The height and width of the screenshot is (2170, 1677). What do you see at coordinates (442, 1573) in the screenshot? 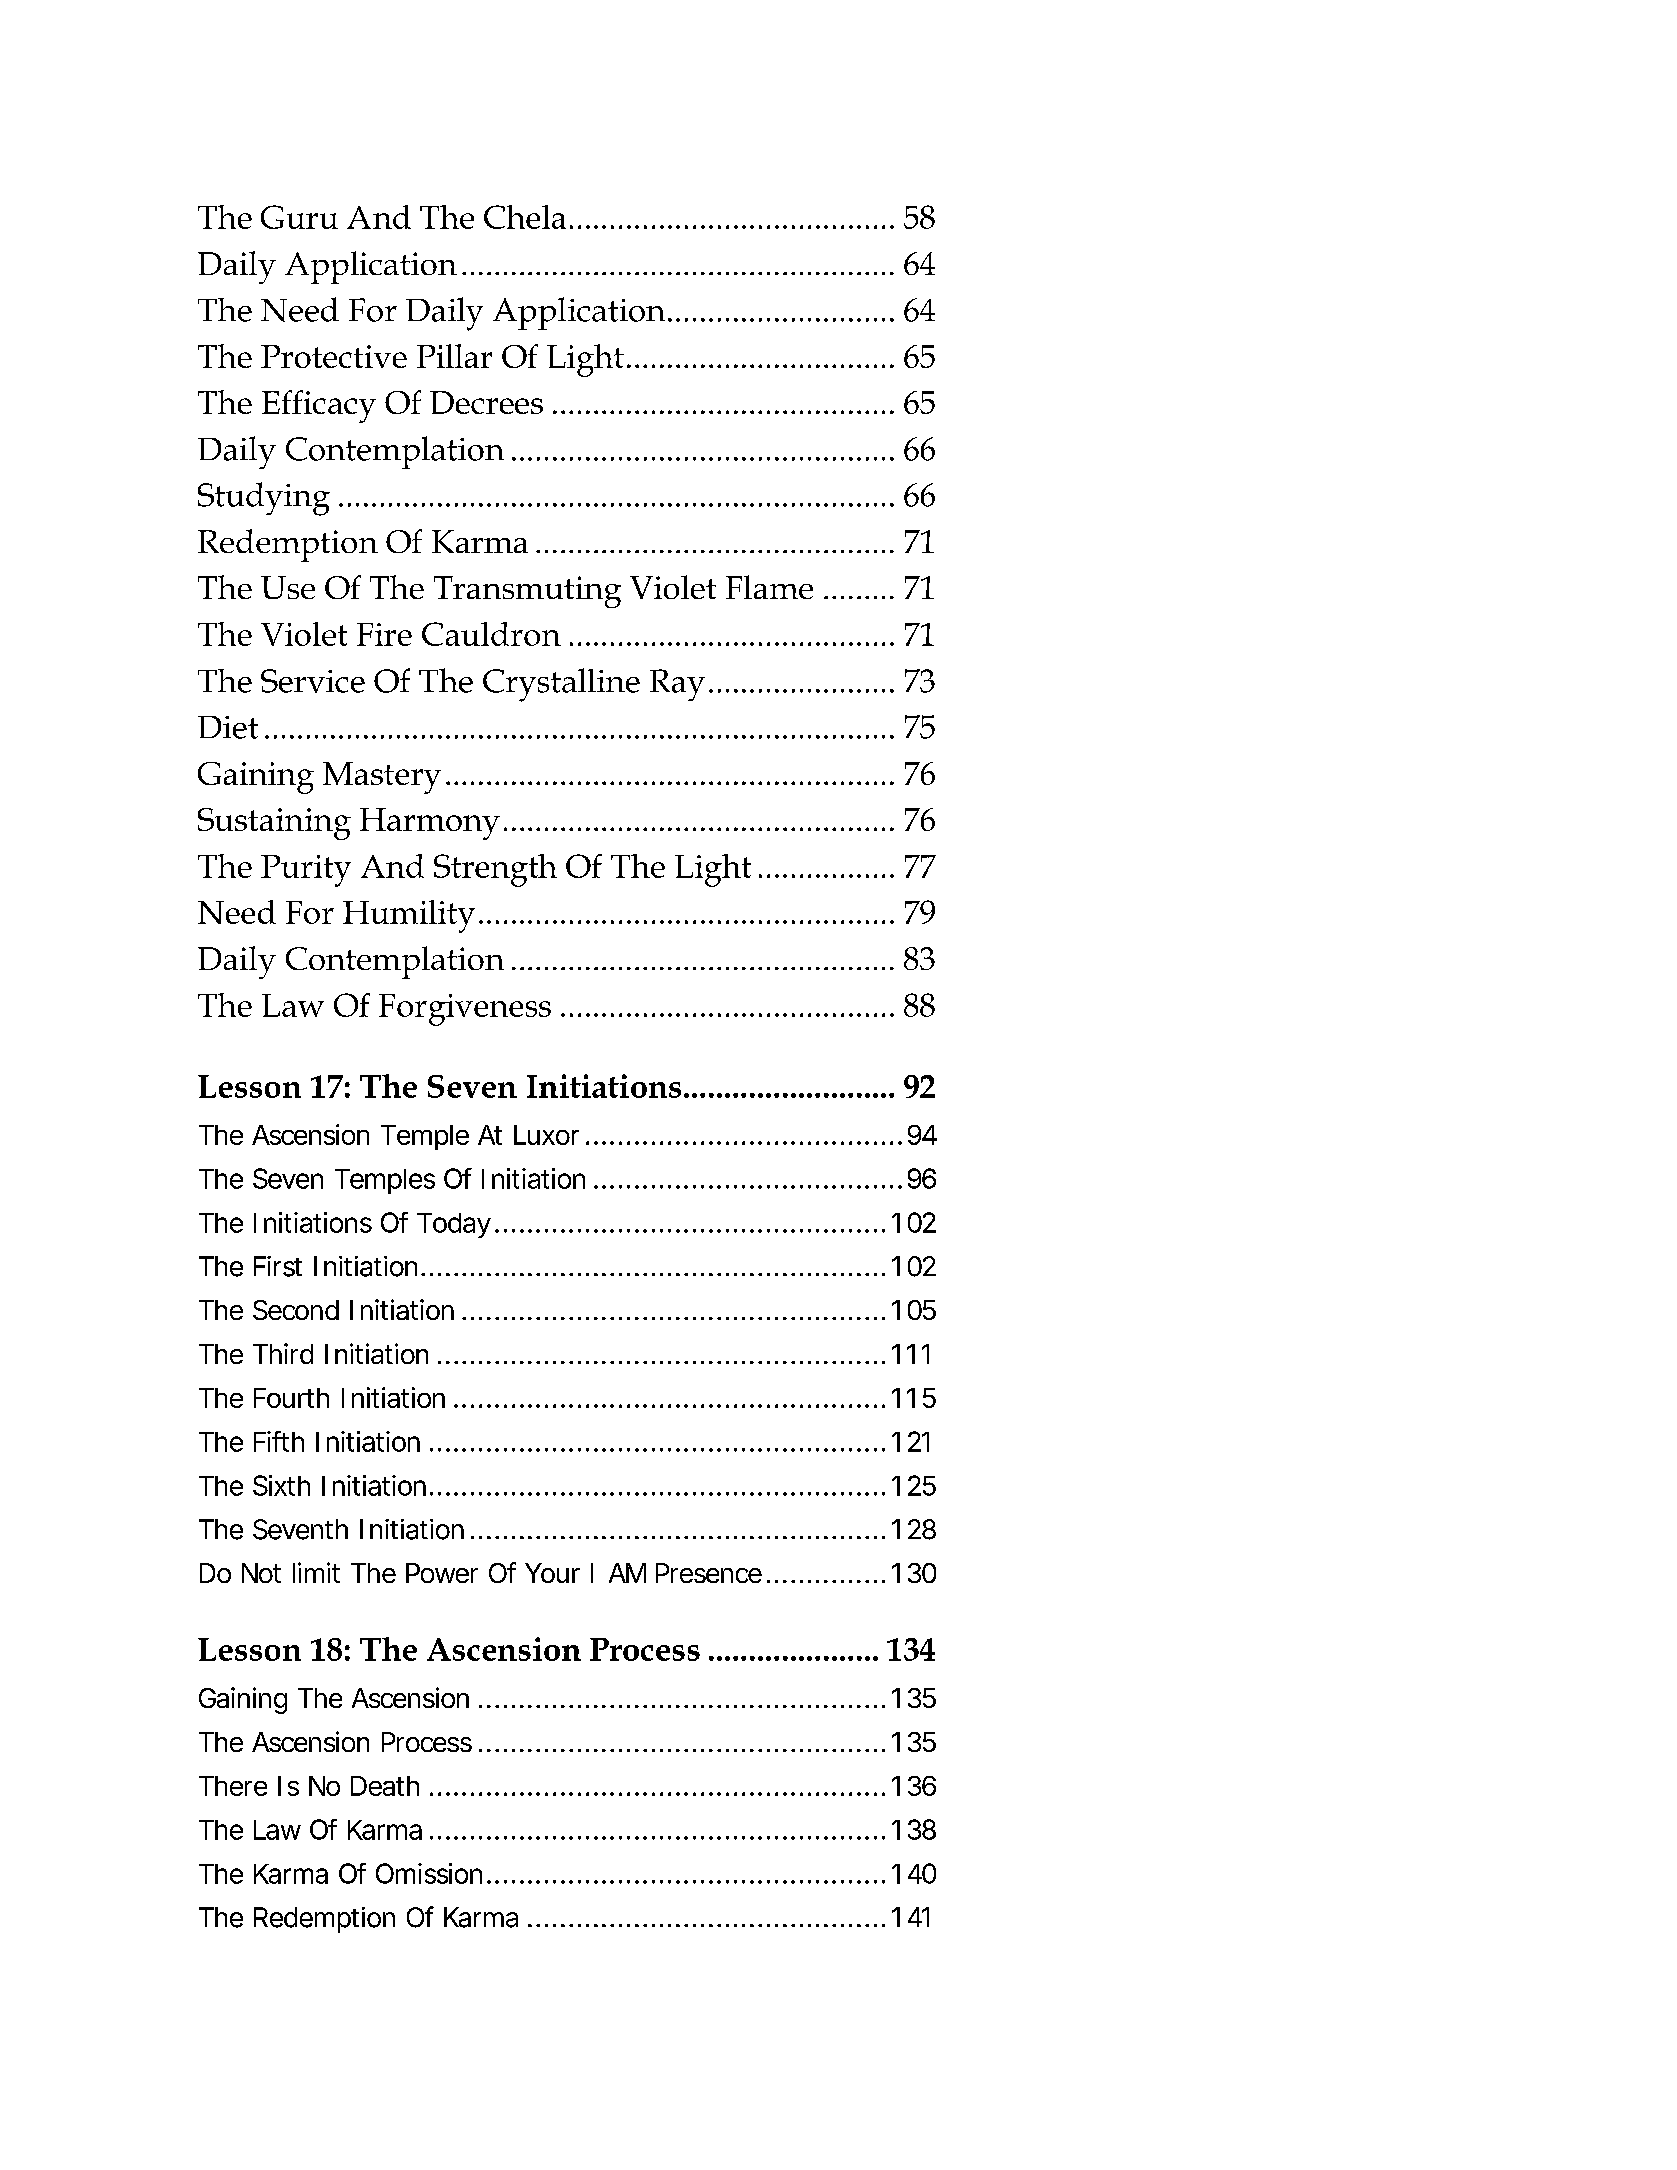
I see `Power` at bounding box center [442, 1573].
